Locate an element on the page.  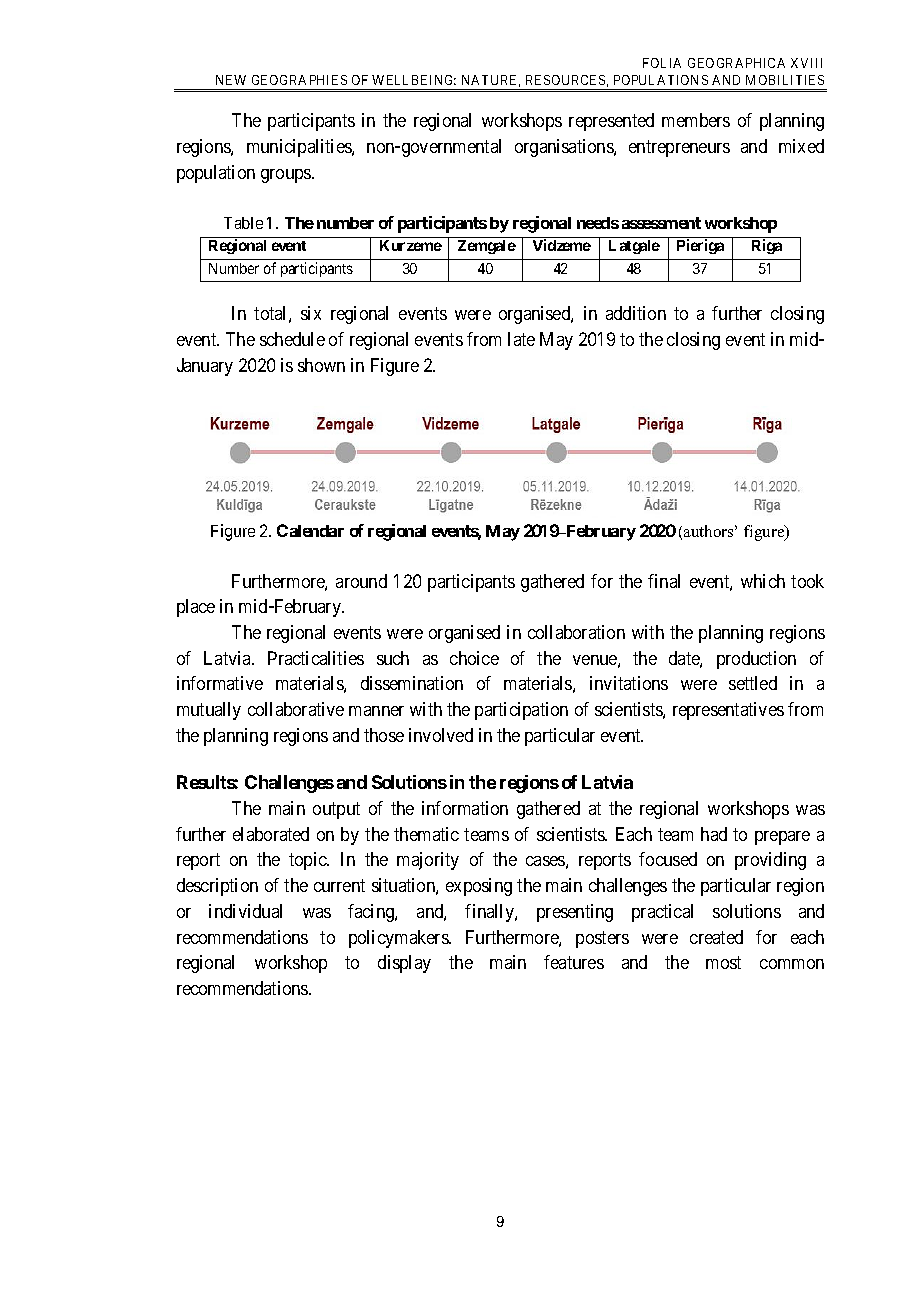
WELLBEING is located at coordinates (414, 80).
